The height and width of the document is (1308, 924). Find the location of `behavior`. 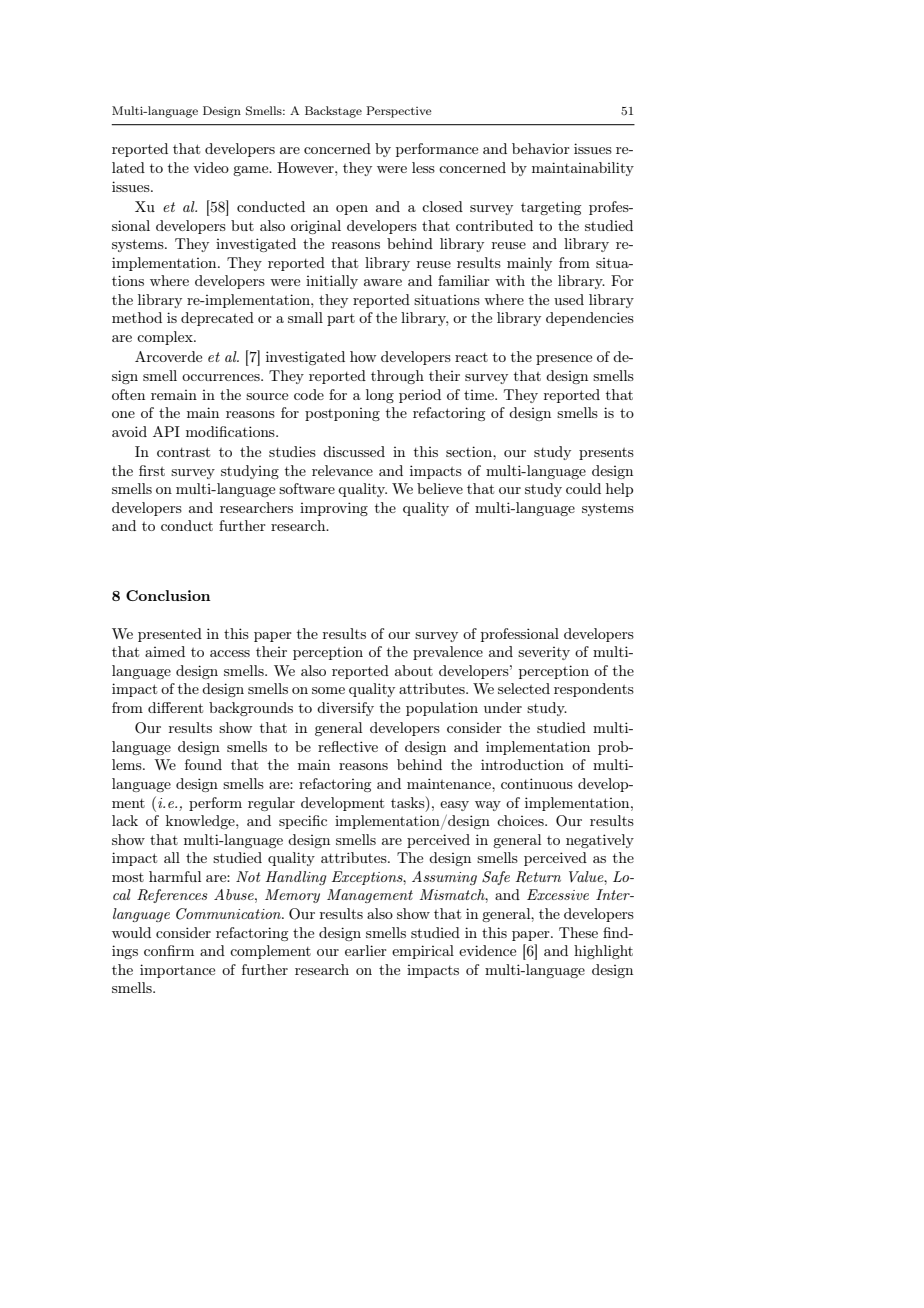

behavior is located at coordinates (541, 148).
